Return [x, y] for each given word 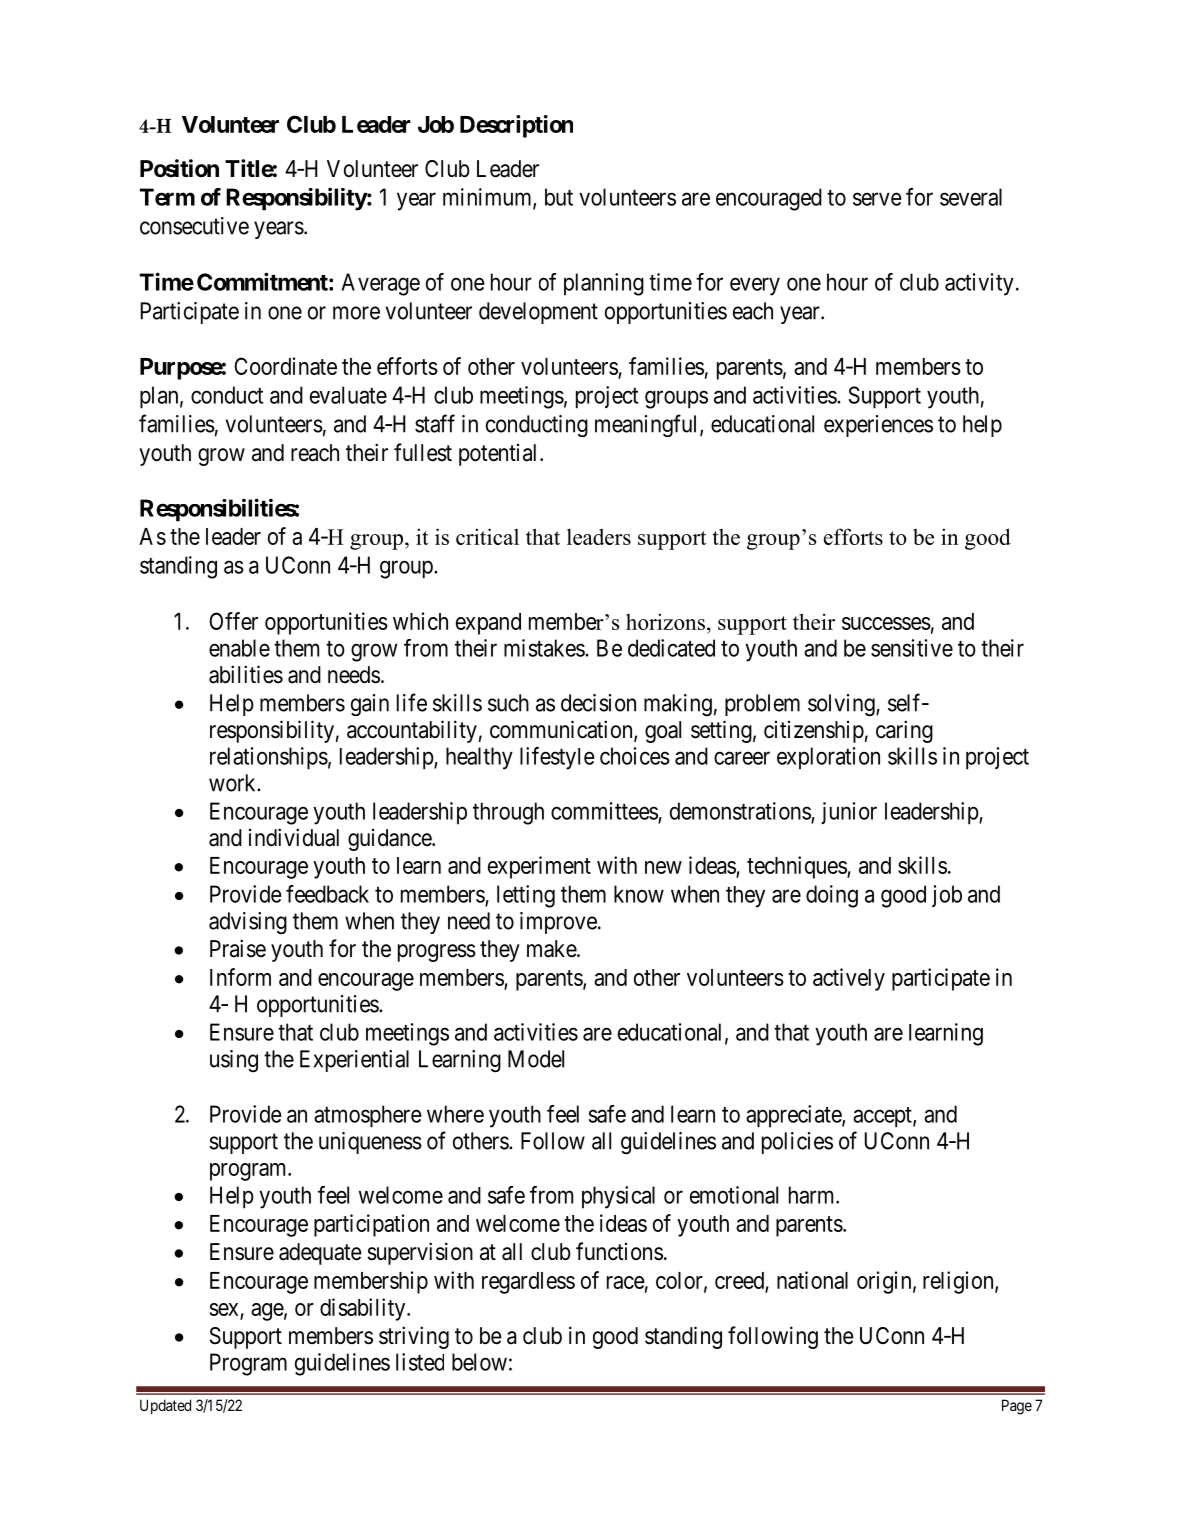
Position [179, 168]
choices [635, 756]
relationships [269, 758]
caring [904, 731]
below [479, 1362]
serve [877, 199]
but [559, 197]
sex [224, 1309]
